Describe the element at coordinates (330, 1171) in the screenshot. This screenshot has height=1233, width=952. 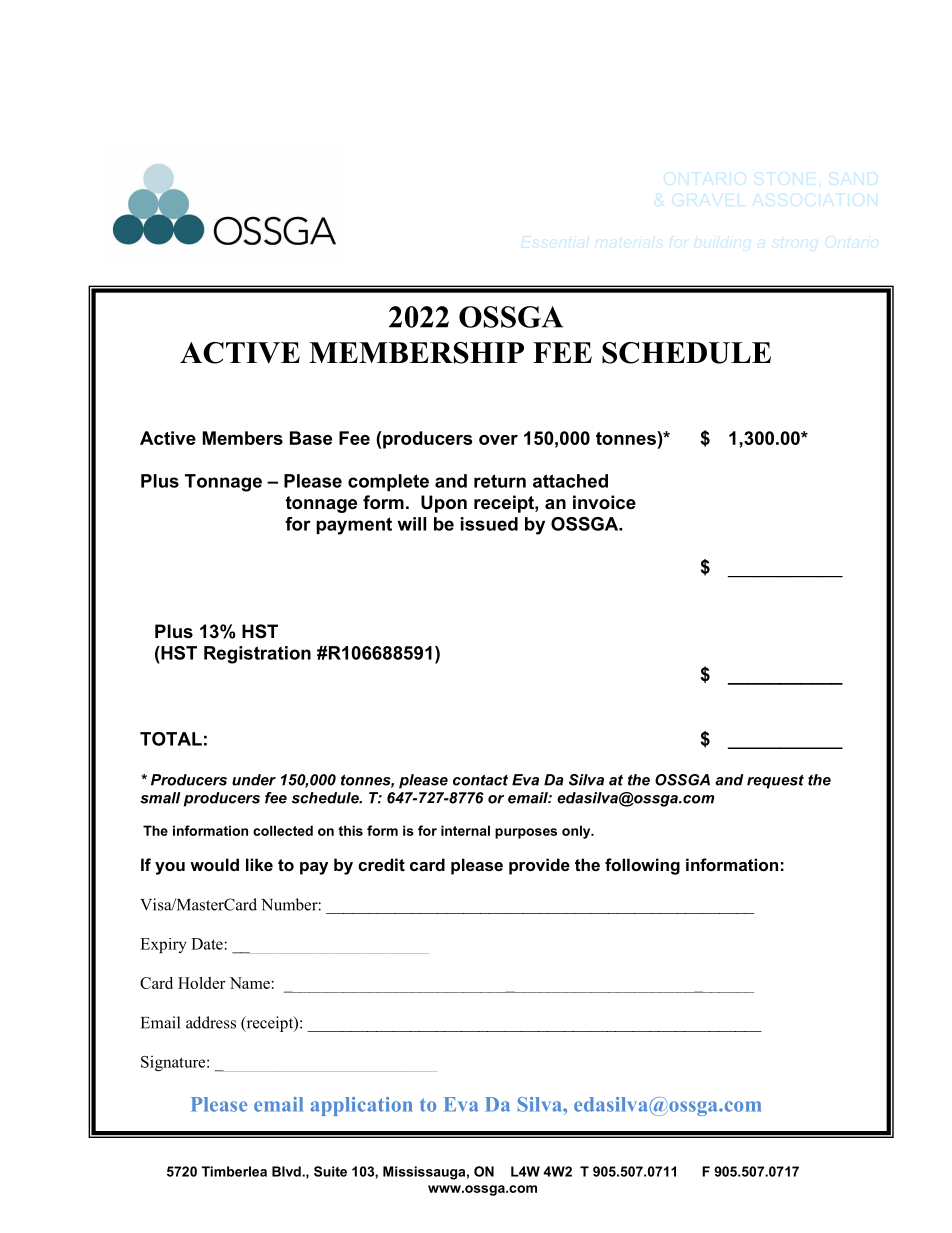
I see `Suite` at that location.
